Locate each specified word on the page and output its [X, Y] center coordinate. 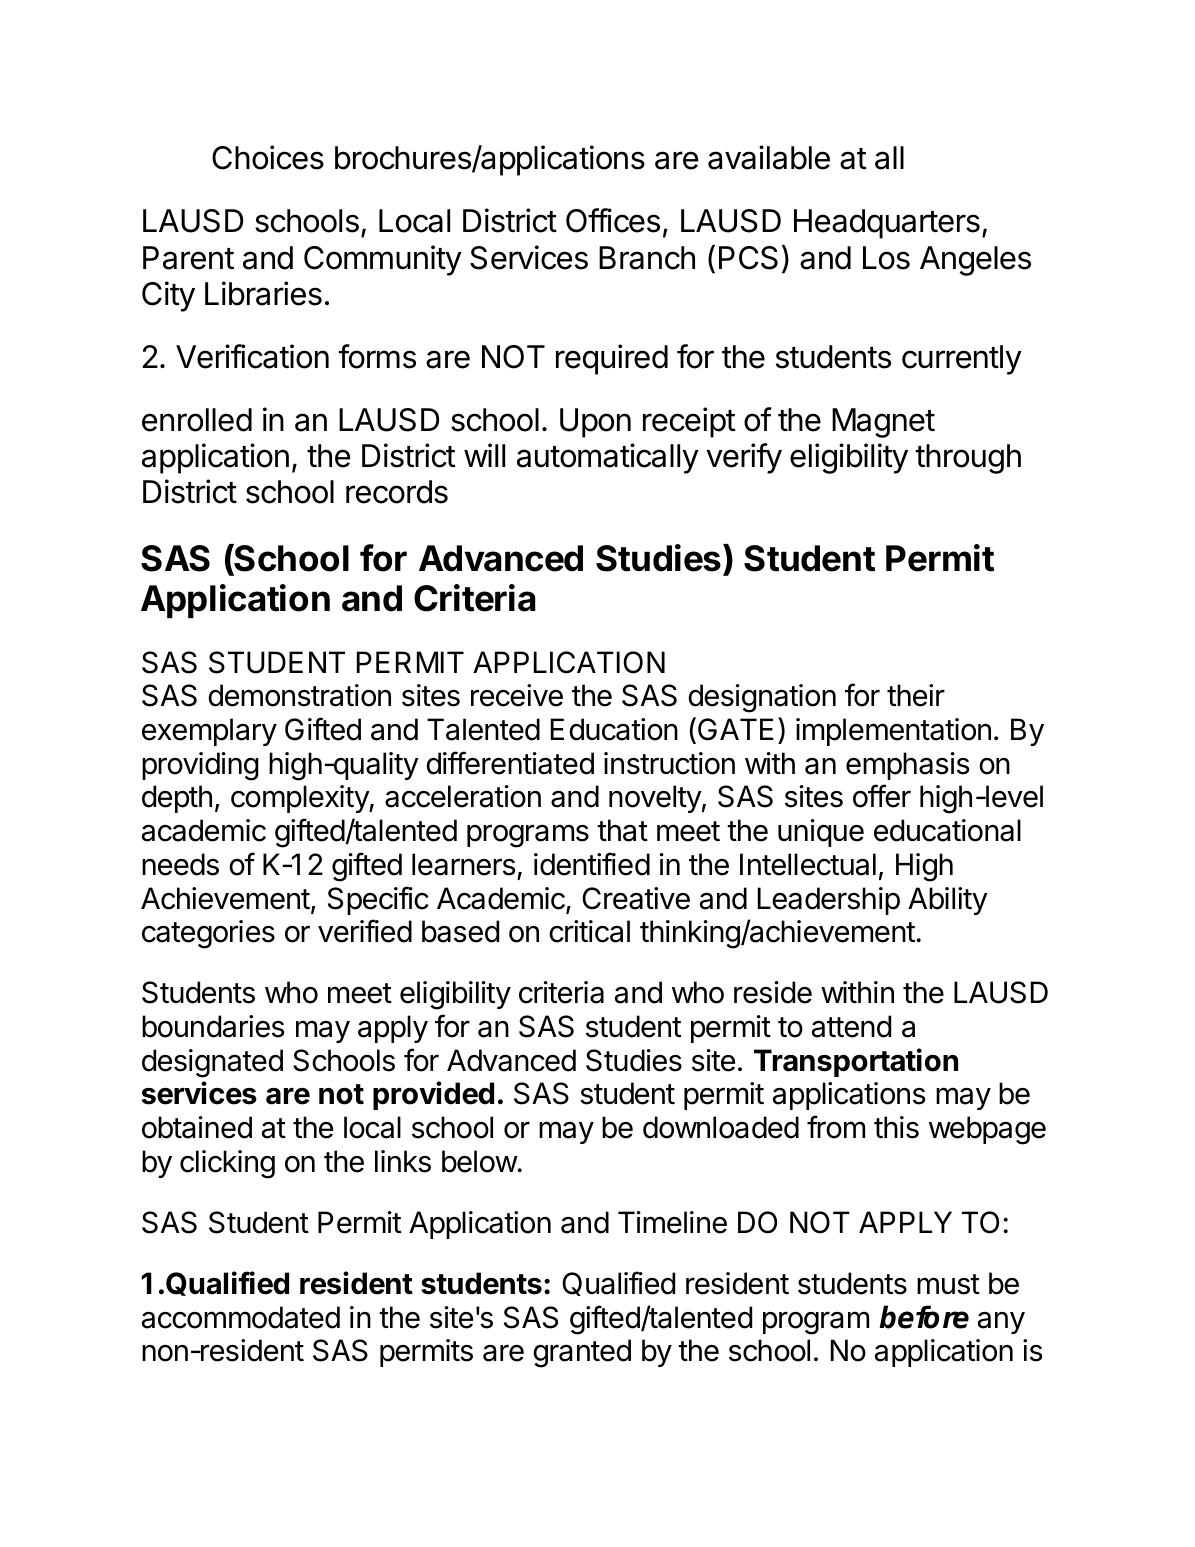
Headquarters [887, 224]
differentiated [510, 763]
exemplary [209, 732]
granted [582, 1353]
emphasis [908, 766]
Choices [268, 157]
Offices [613, 220]
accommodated [241, 1317]
